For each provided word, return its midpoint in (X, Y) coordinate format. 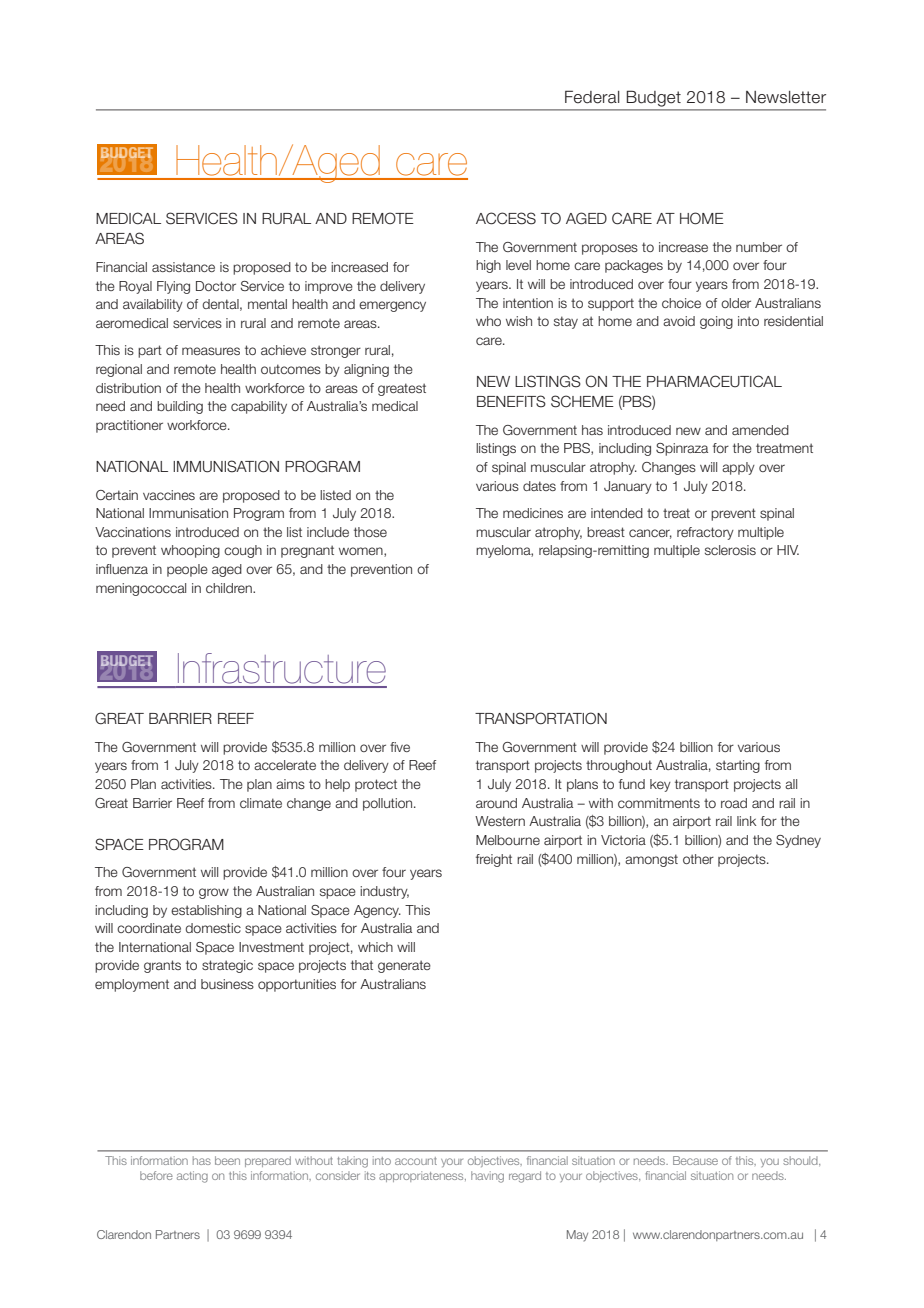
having (487, 1177)
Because (695, 1160)
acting (192, 1177)
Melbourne (508, 840)
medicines (533, 513)
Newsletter (786, 97)
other (698, 859)
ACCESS (506, 218)
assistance (183, 267)
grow (214, 893)
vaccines (169, 495)
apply (738, 468)
